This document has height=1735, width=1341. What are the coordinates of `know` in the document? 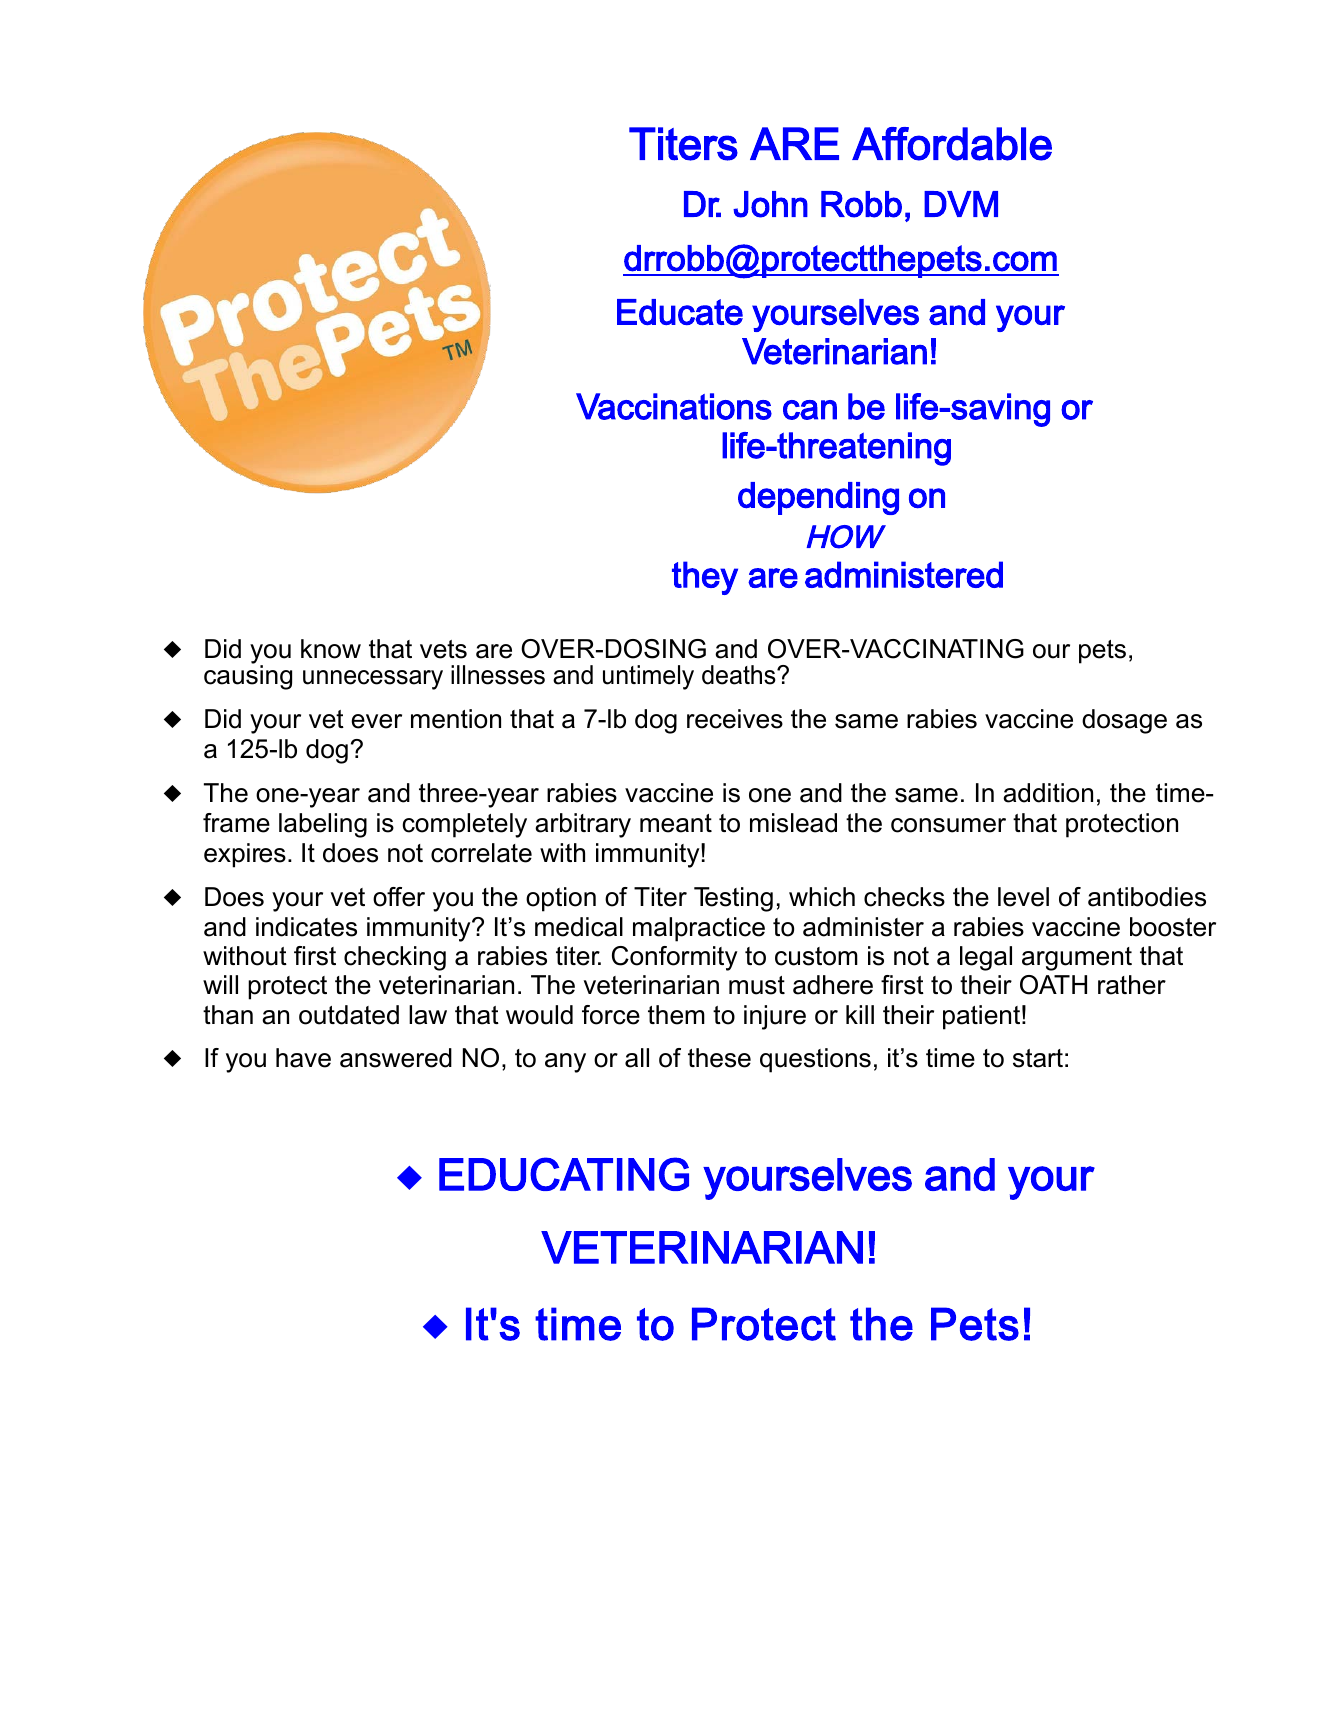 It's located at (331, 649).
